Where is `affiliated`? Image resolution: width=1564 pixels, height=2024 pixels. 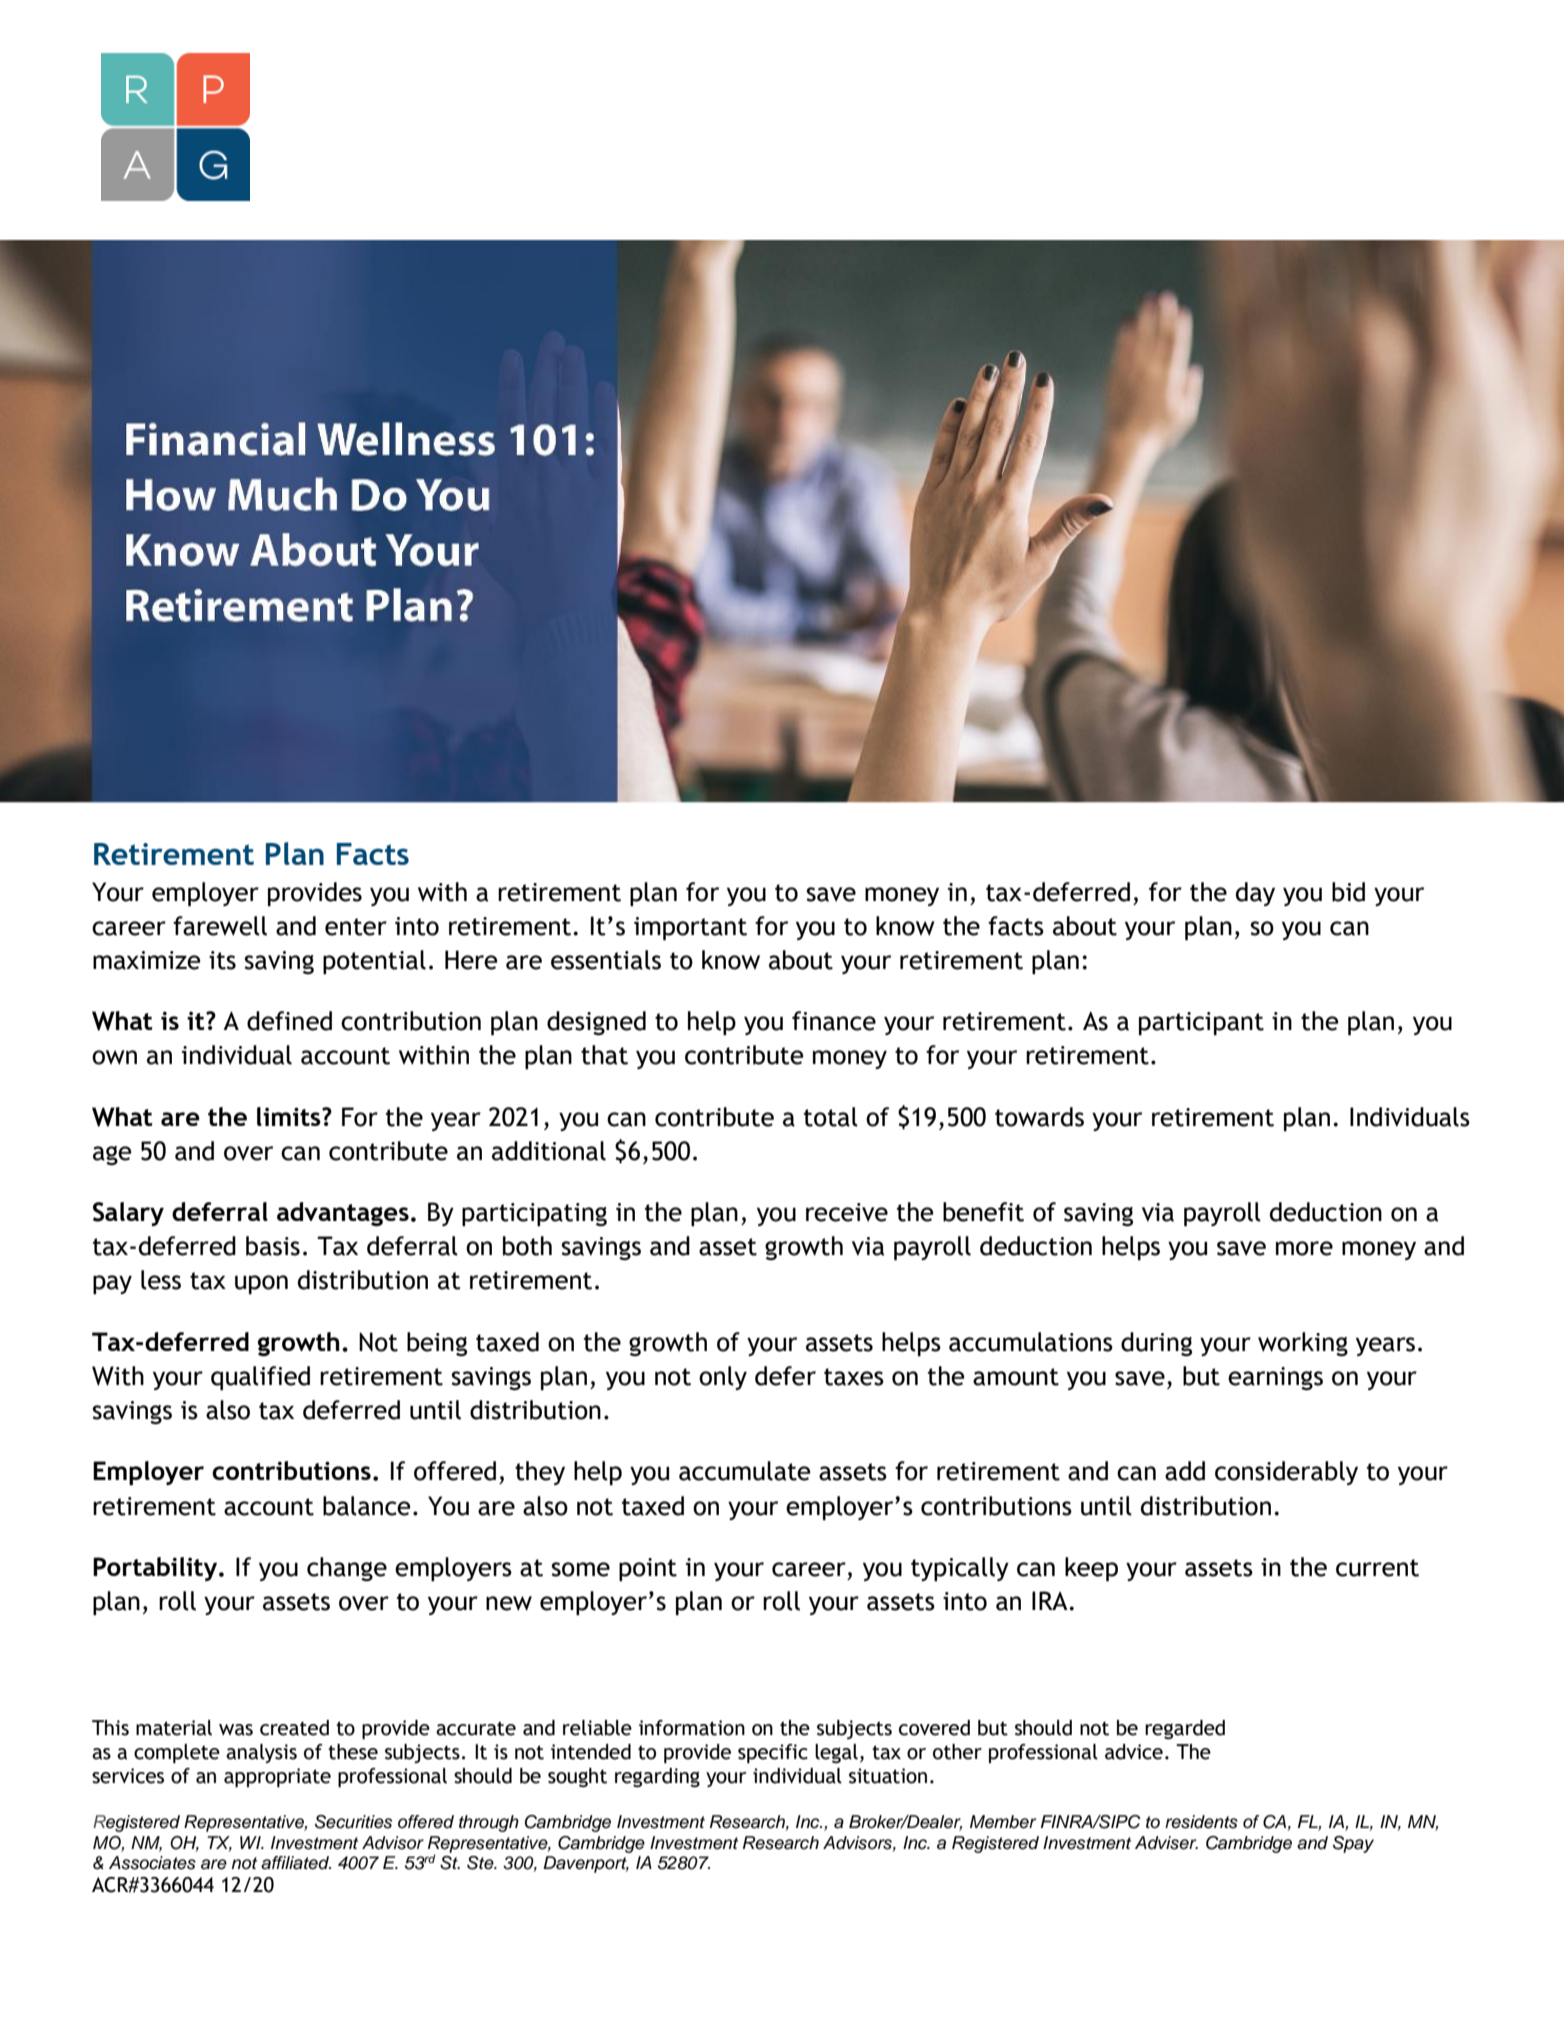
affiliated is located at coordinates (296, 1863).
